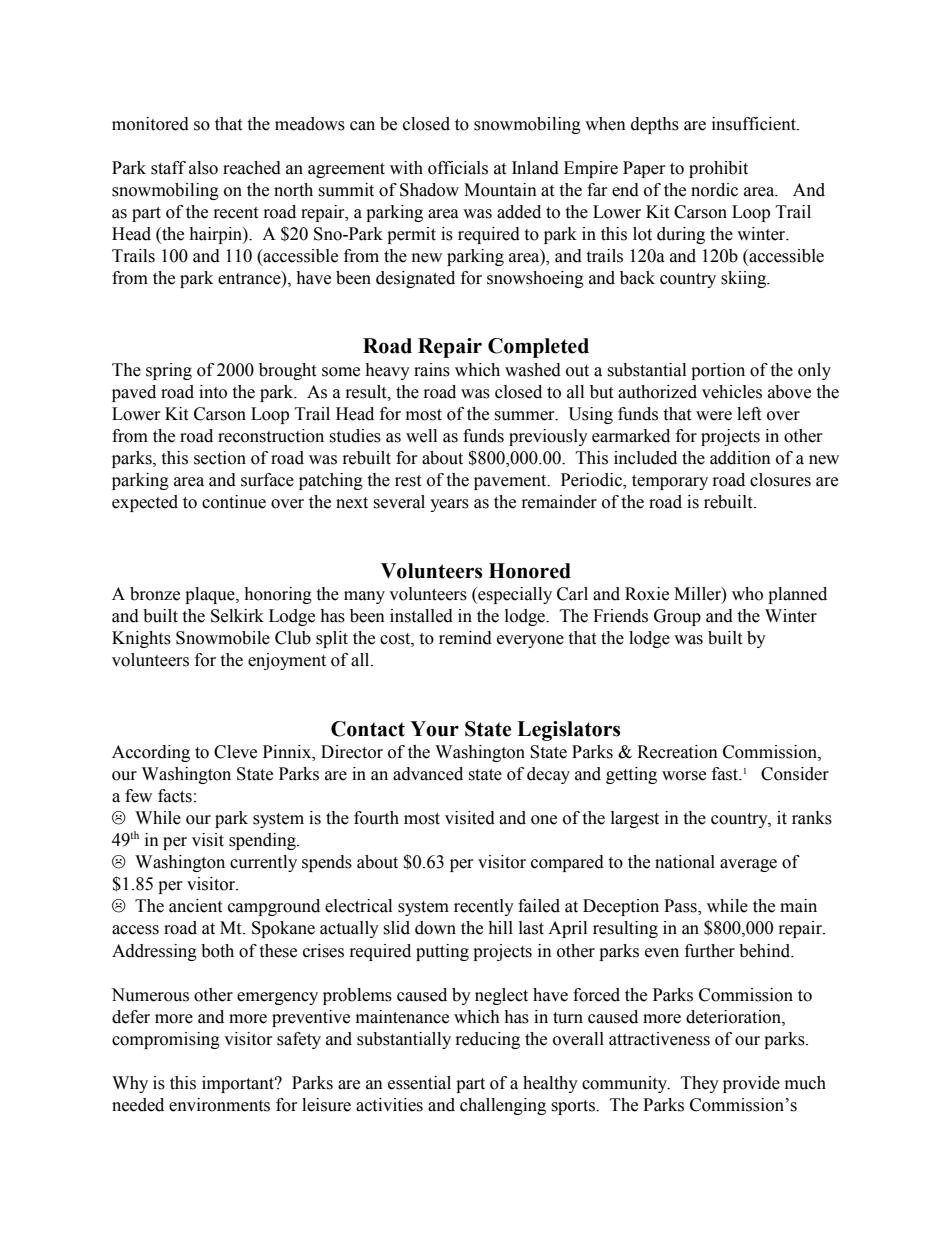  Describe the element at coordinates (239, 1084) in the page. I see `important` at that location.
